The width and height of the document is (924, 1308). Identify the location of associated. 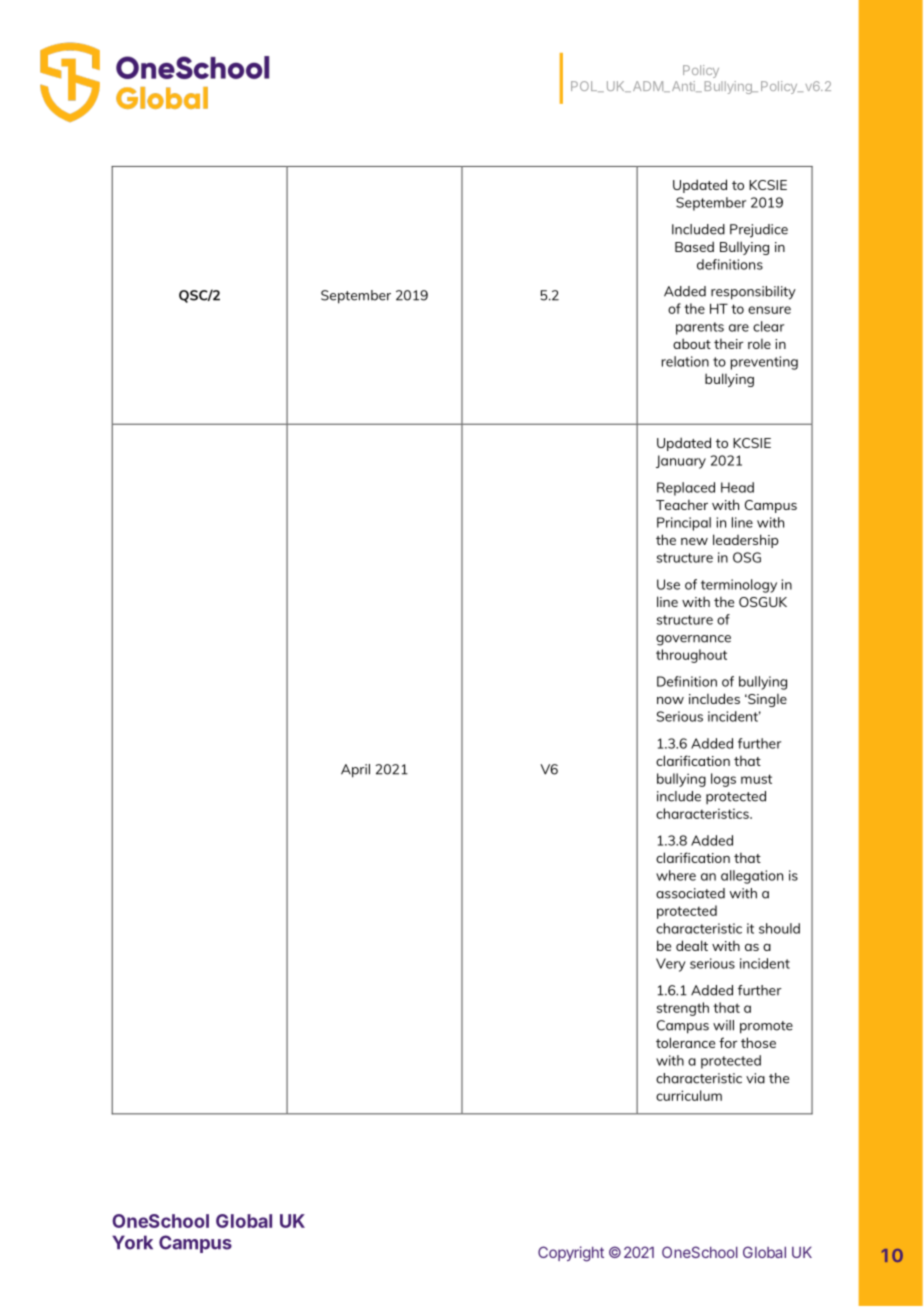
(690, 893).
